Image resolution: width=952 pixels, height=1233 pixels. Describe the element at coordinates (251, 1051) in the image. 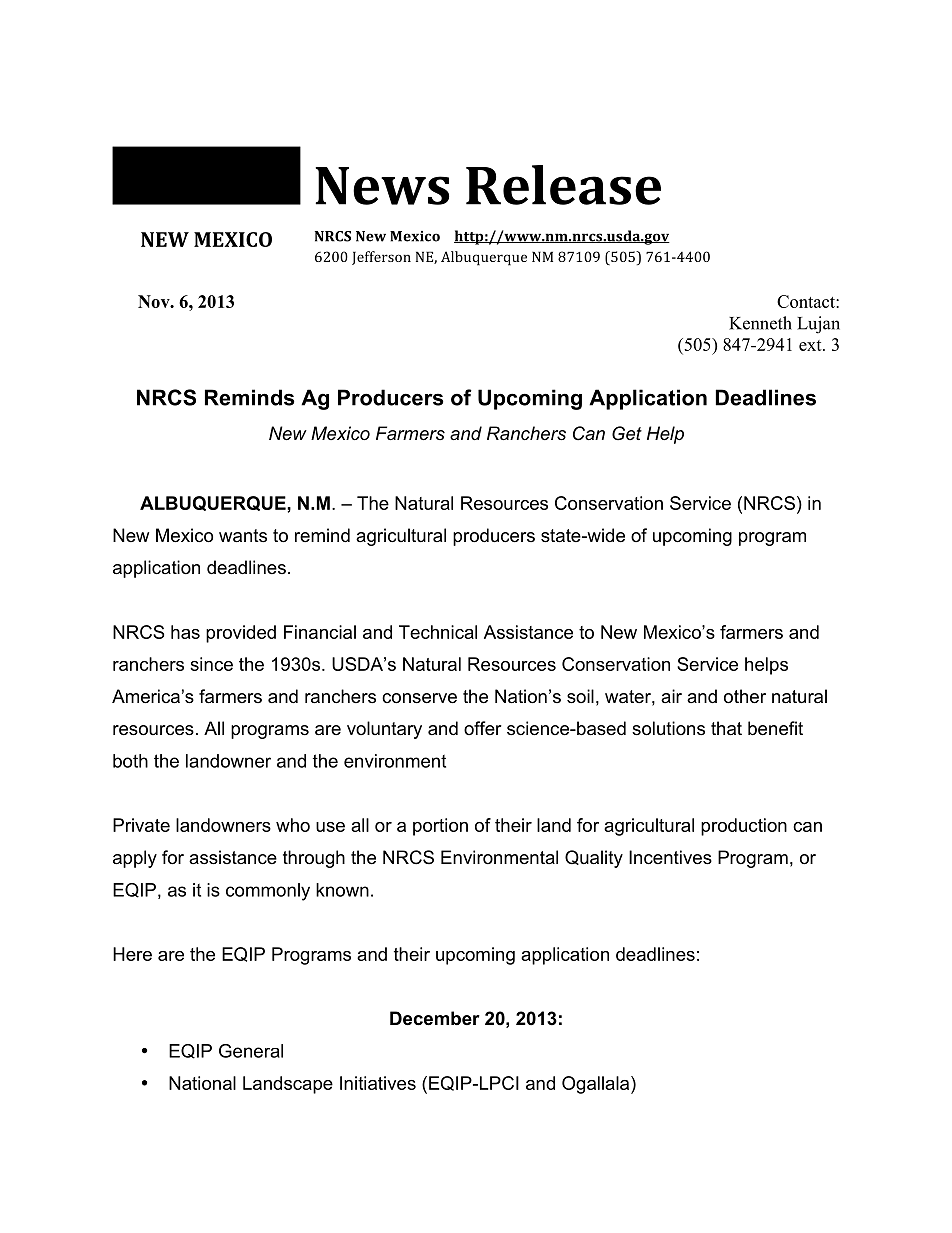

I see `General` at that location.
